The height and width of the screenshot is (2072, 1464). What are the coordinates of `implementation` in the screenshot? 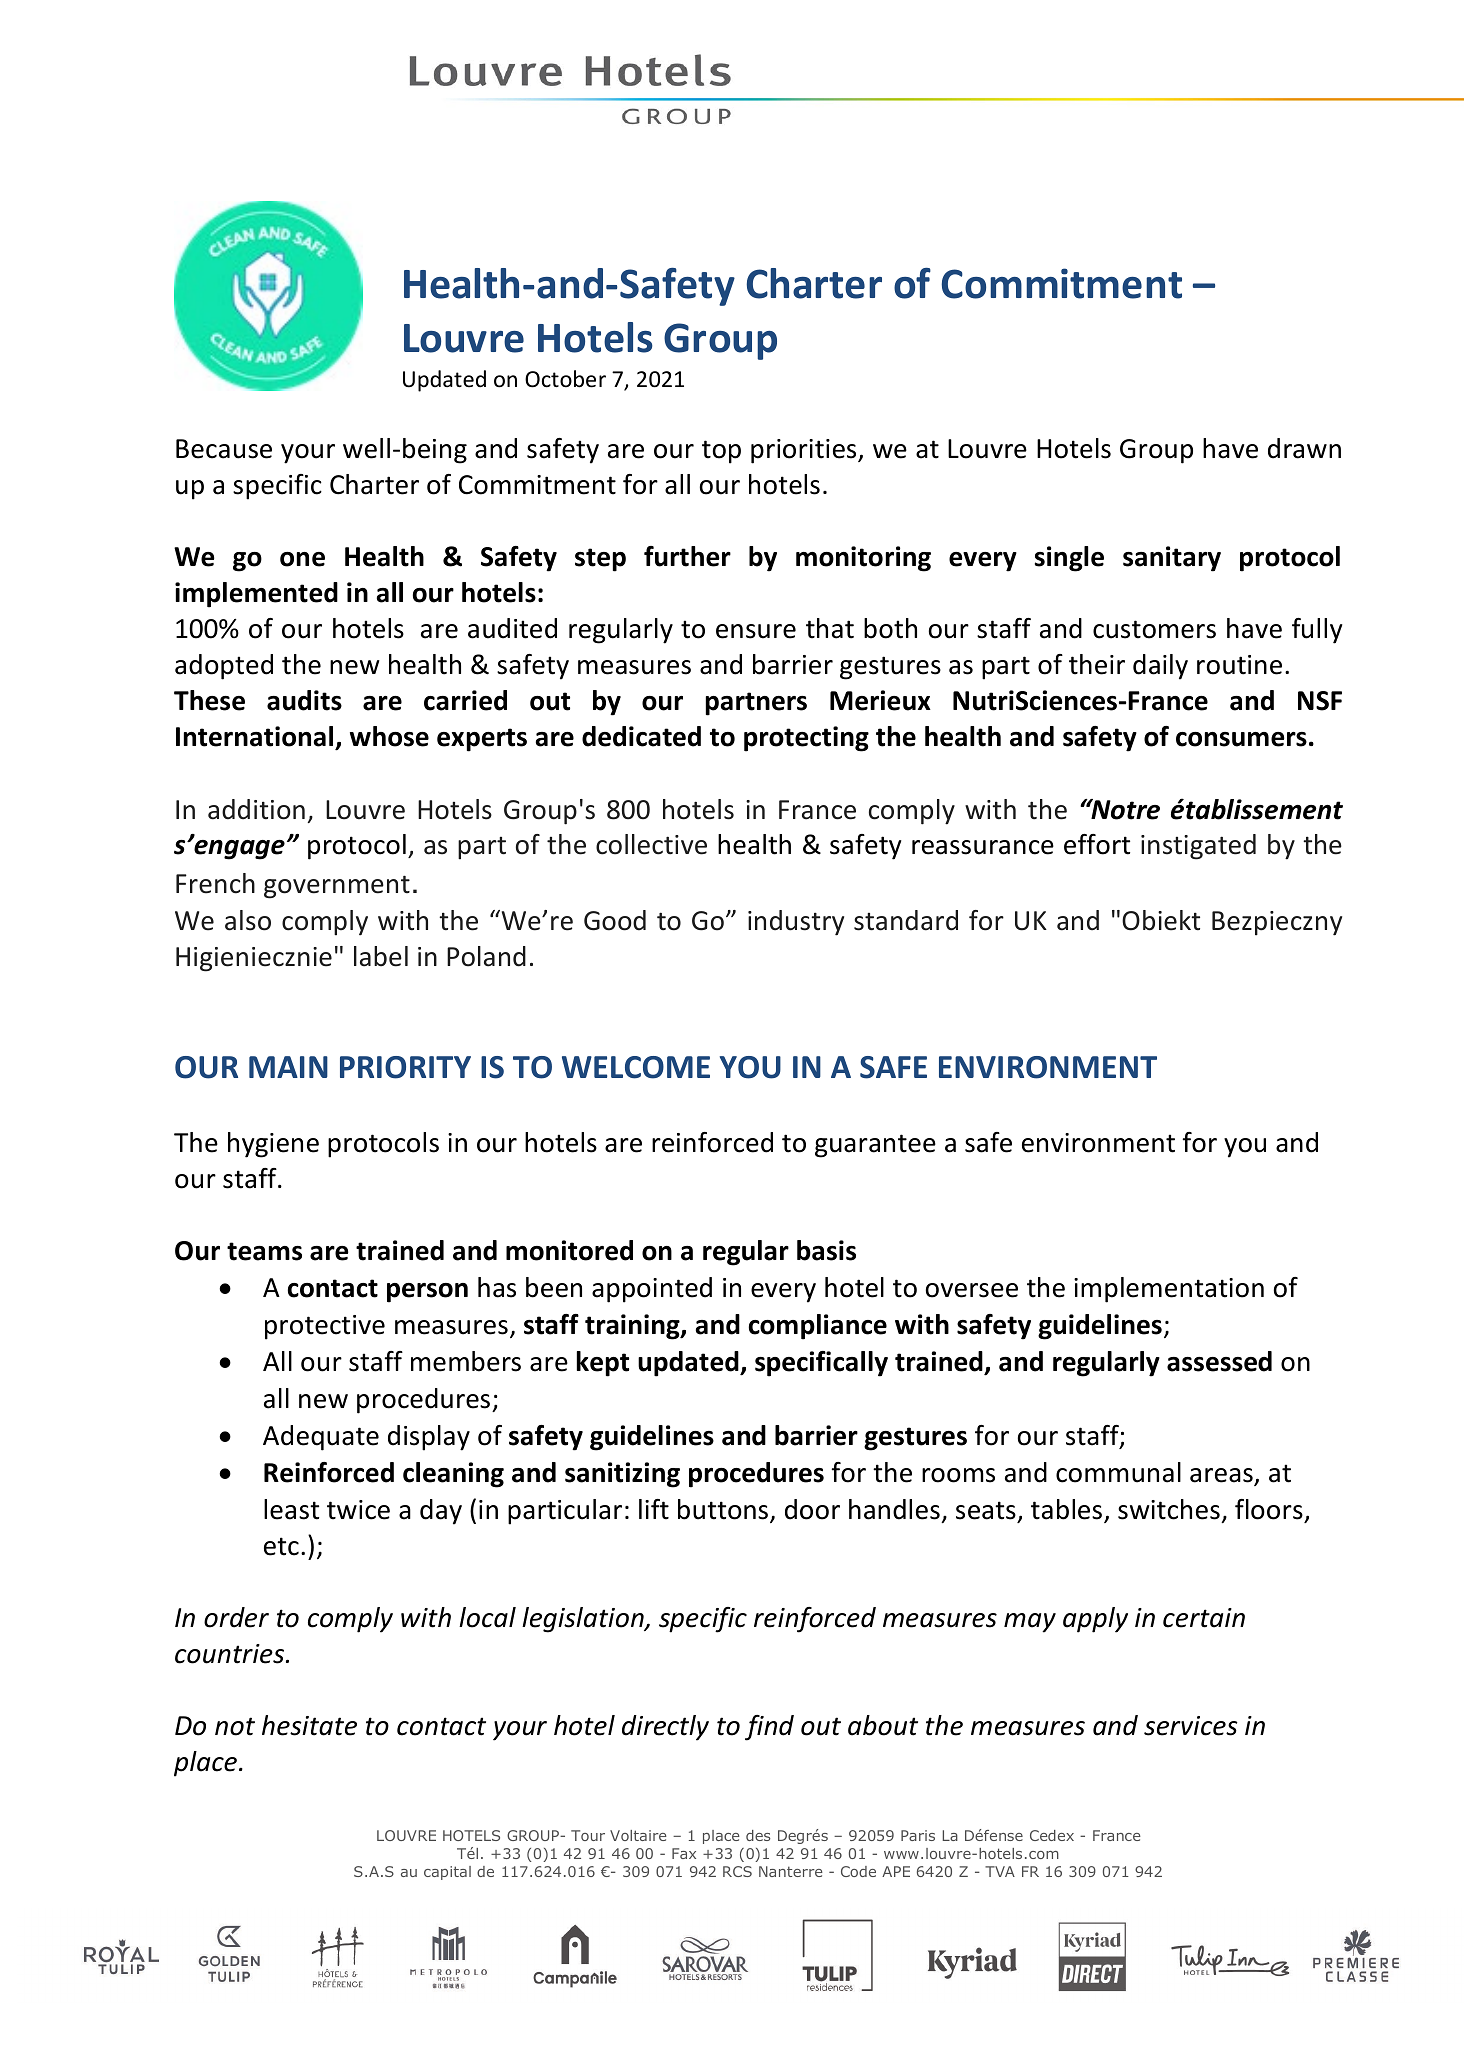 It's located at (1169, 1290).
